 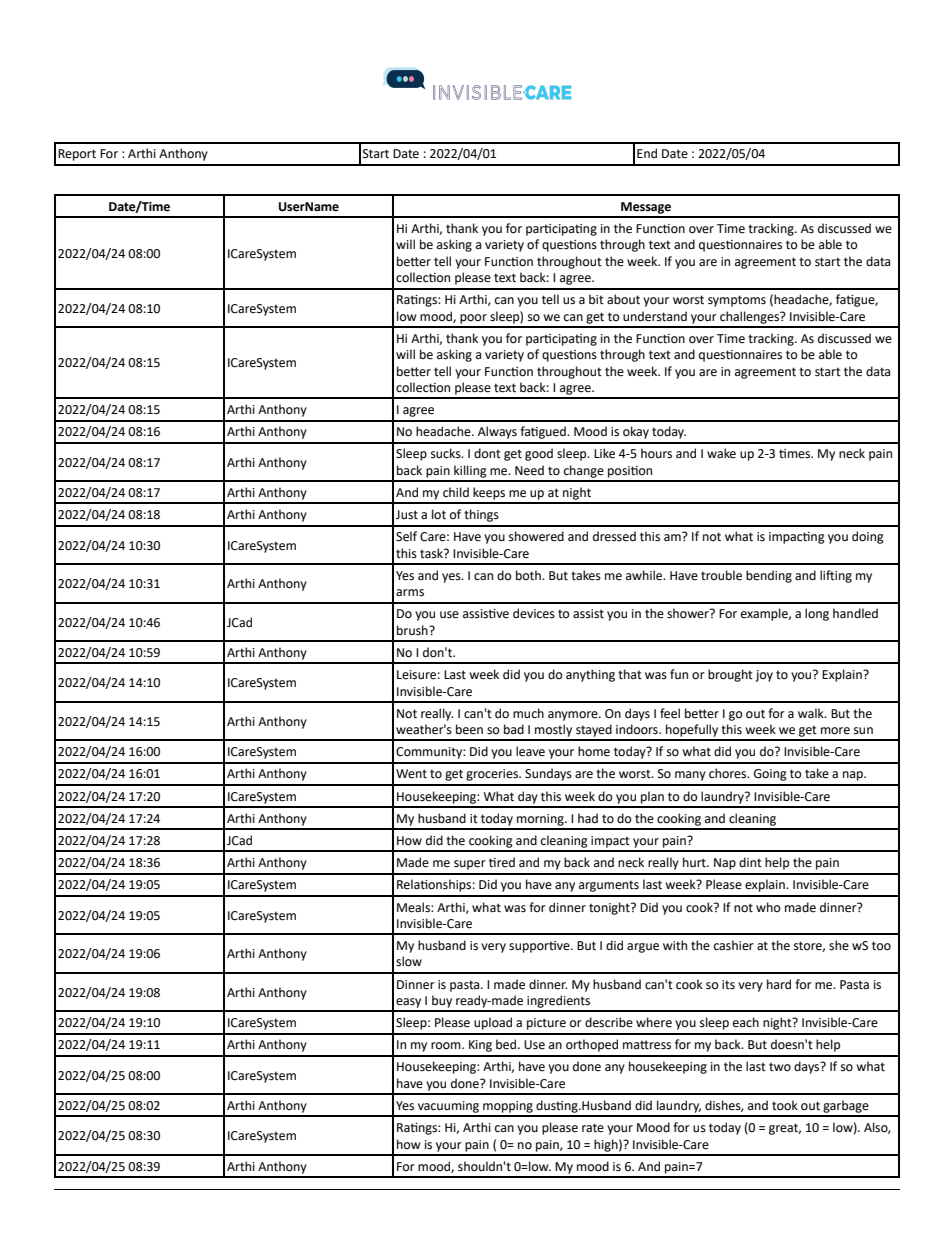 What do you see at coordinates (456, 492) in the image?
I see `child` at bounding box center [456, 492].
